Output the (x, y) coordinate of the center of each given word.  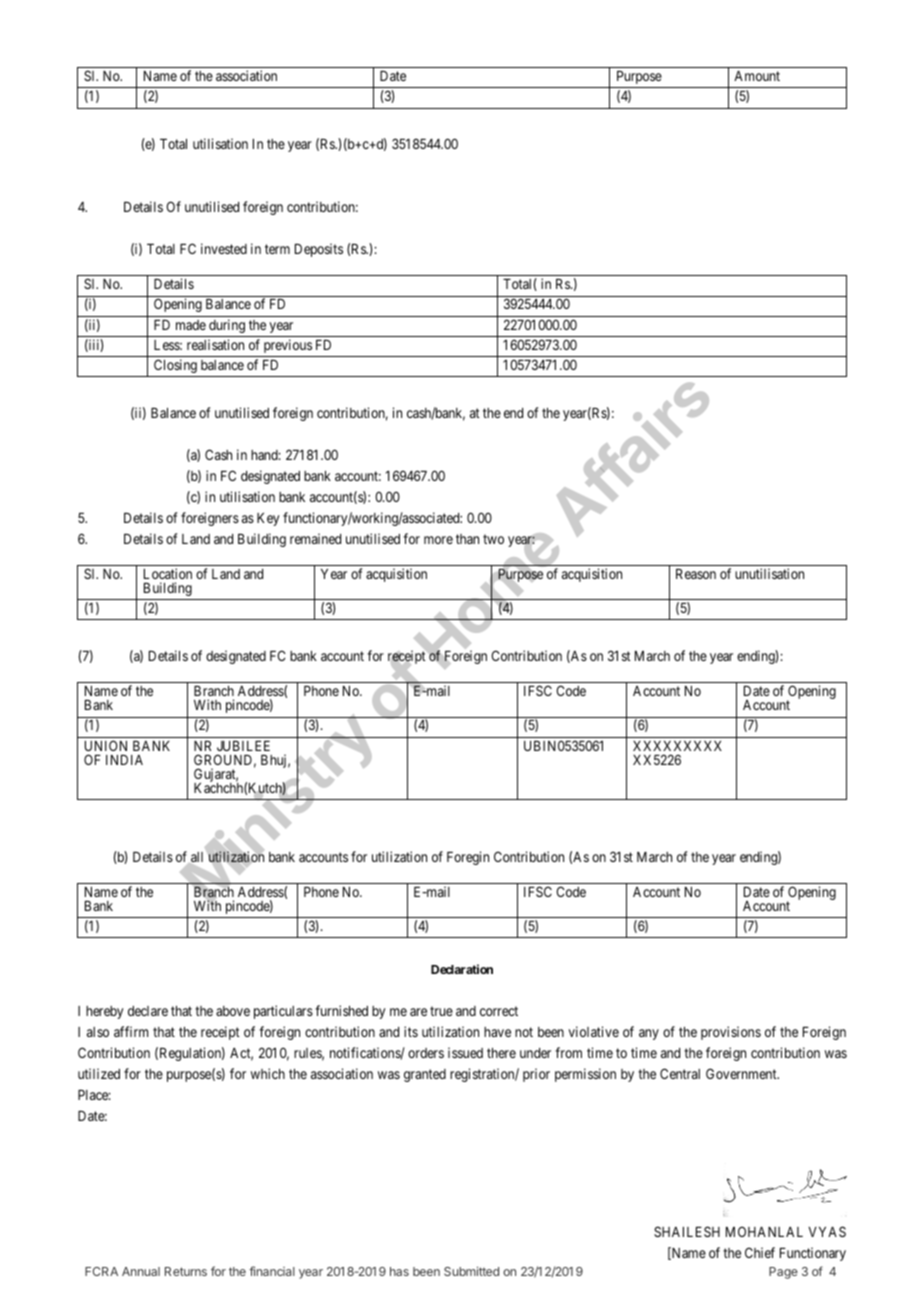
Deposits (319, 250)
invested (224, 248)
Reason (696, 574)
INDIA (124, 760)
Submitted (471, 1271)
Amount (757, 76)
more (438, 540)
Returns (186, 1271)
